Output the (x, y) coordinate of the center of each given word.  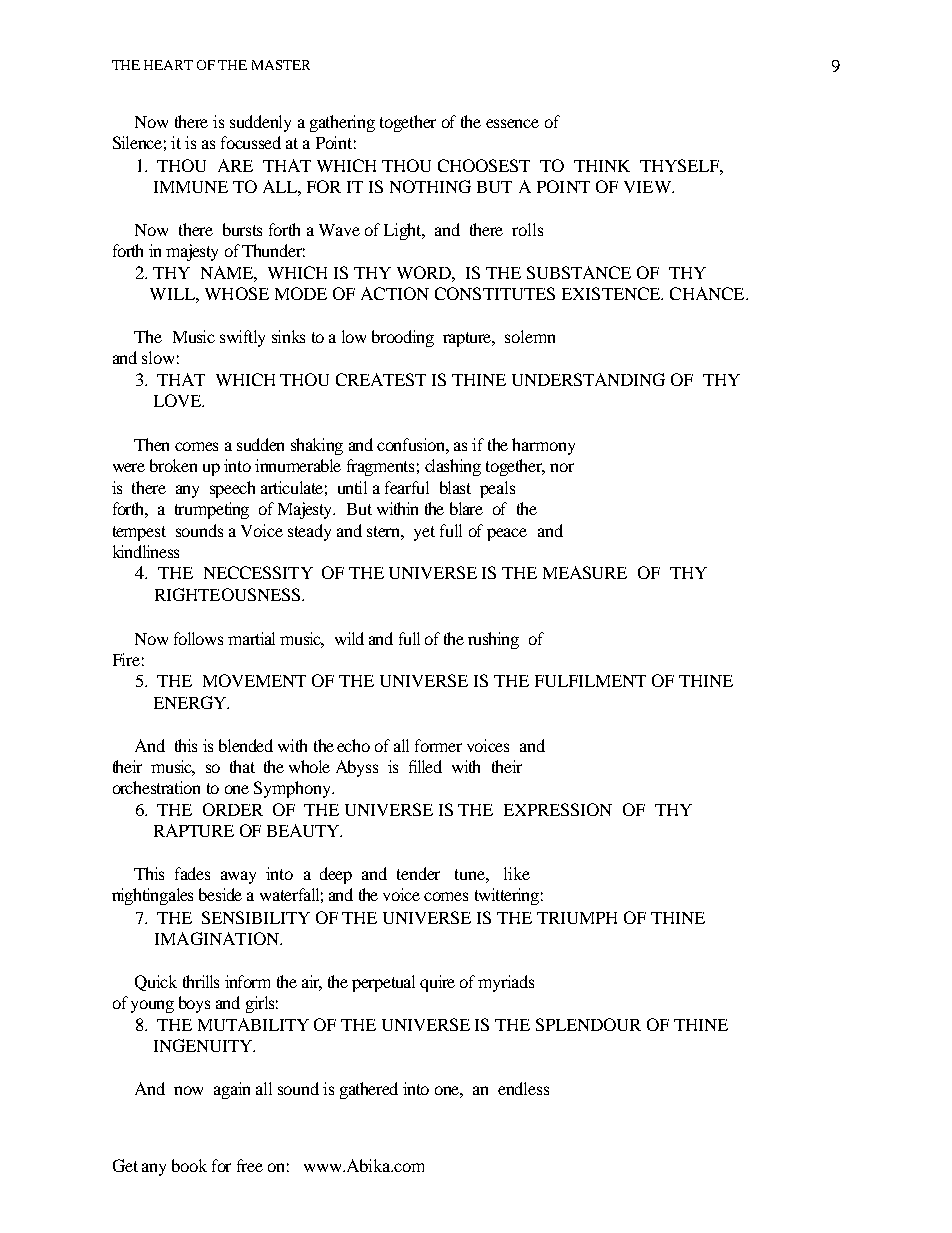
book (189, 1165)
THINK (602, 166)
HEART (168, 65)
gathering (342, 123)
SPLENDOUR (588, 1024)
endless (523, 1088)
